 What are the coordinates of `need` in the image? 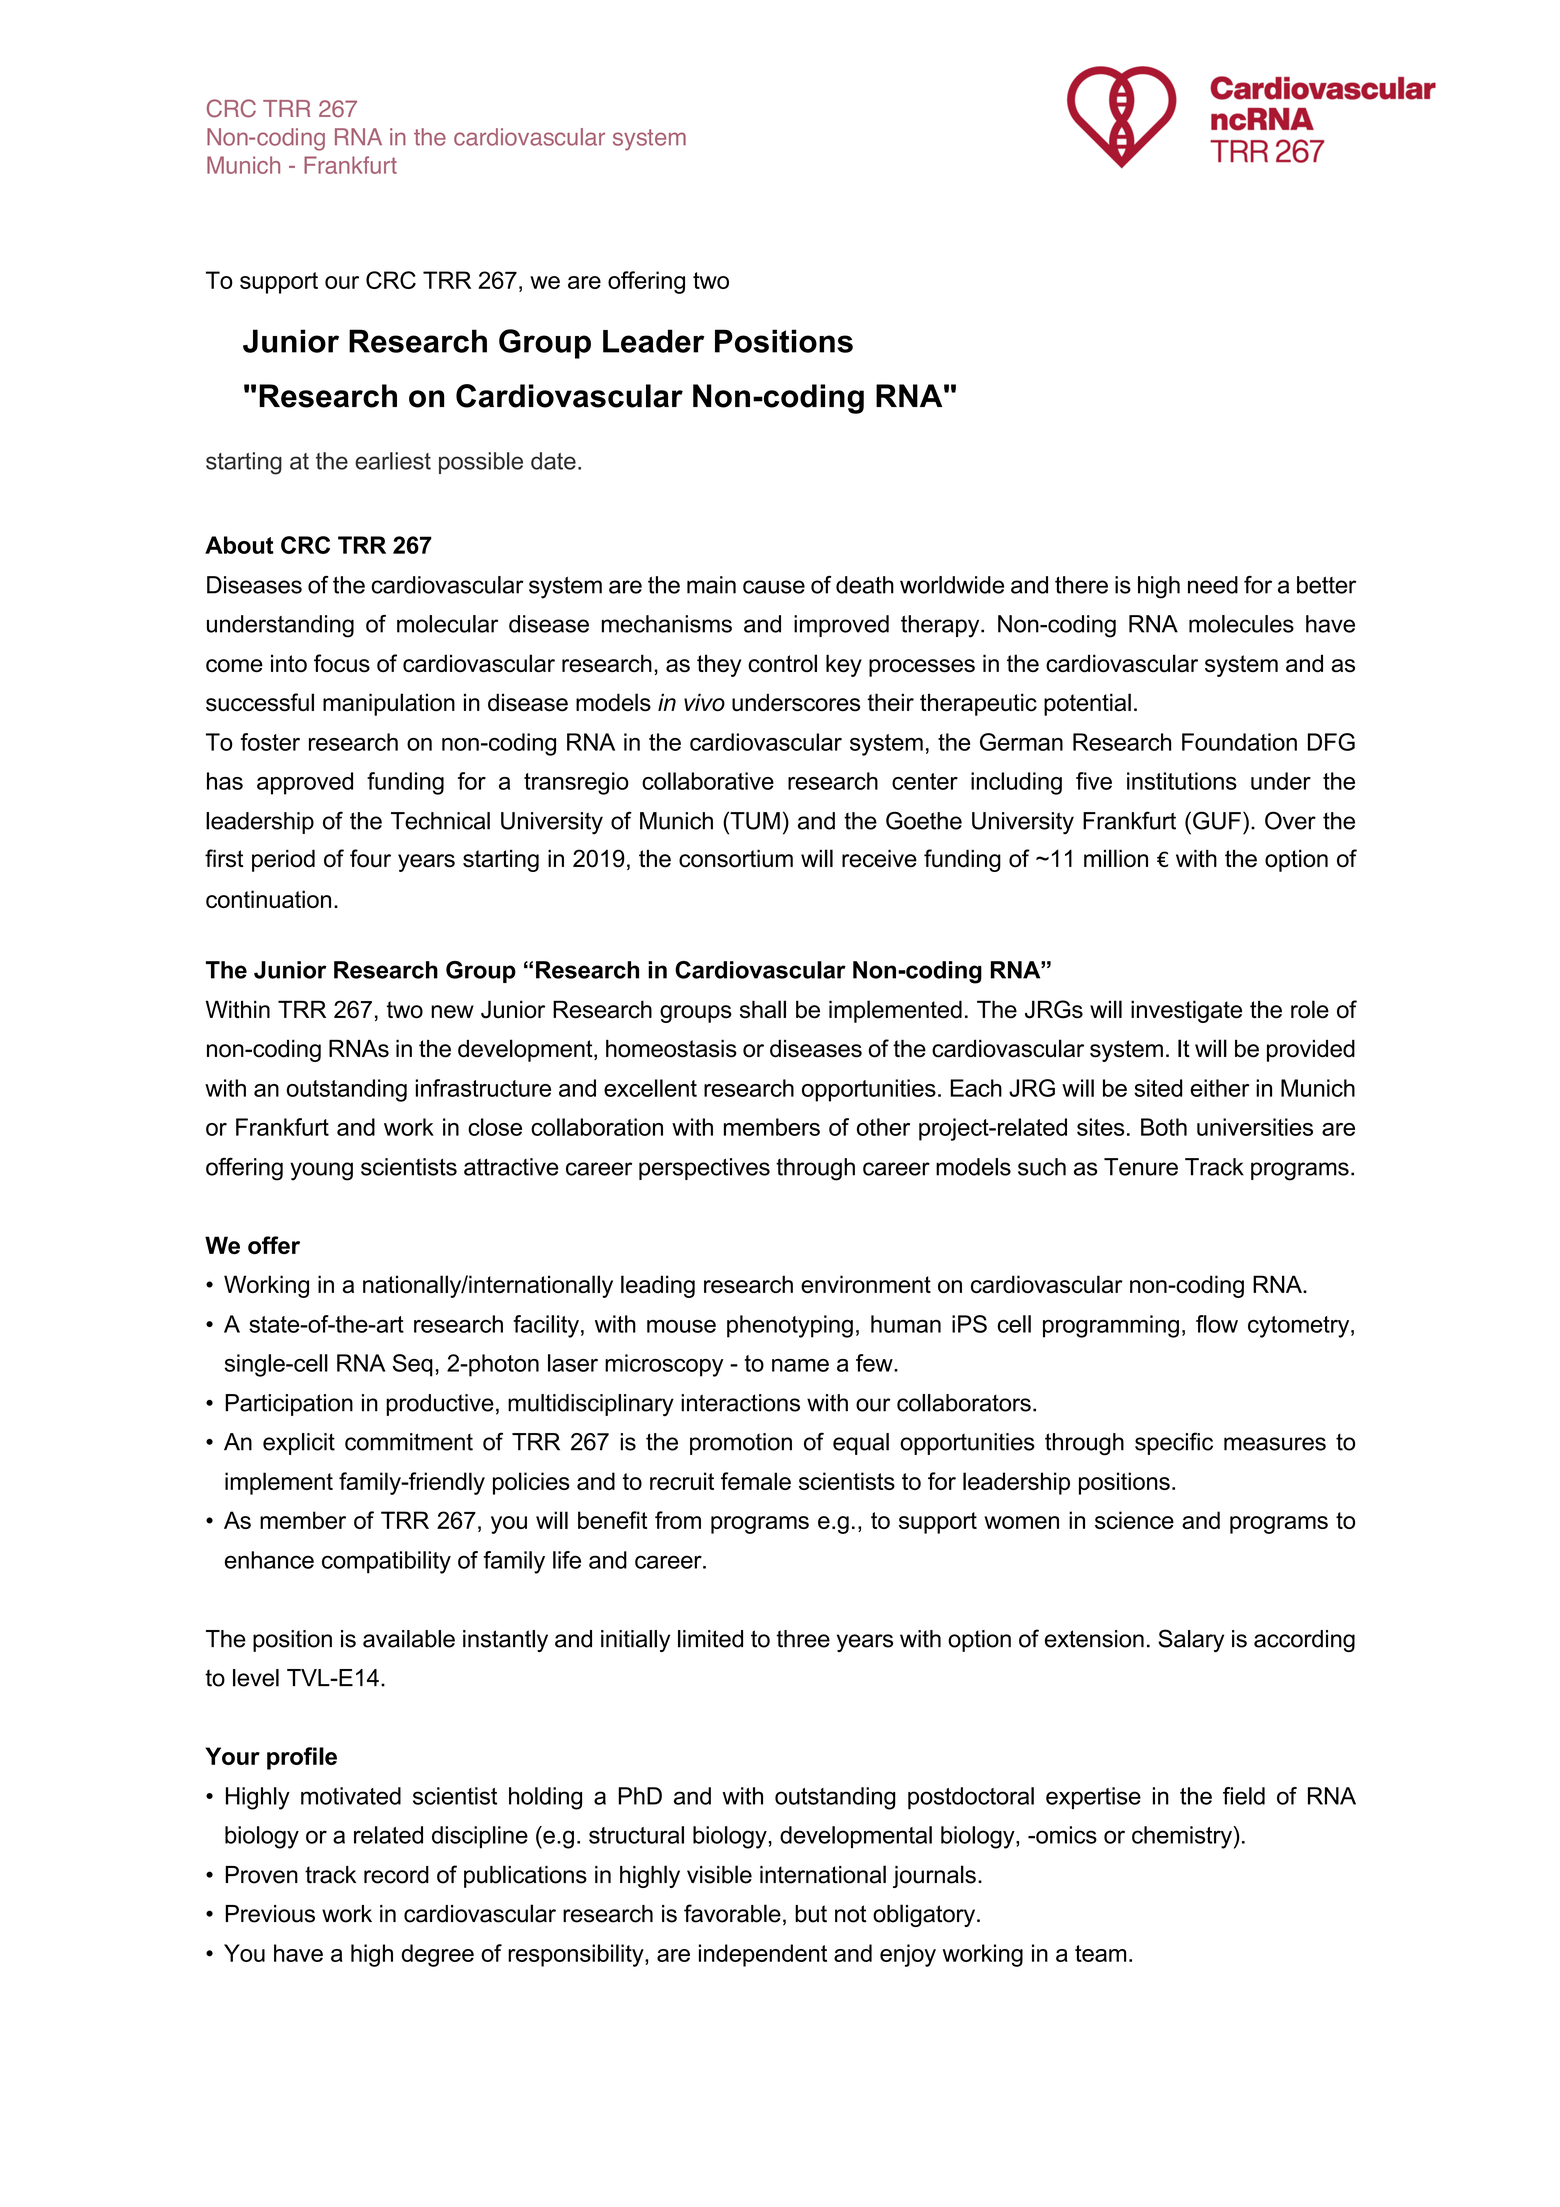 It's located at (1213, 585).
